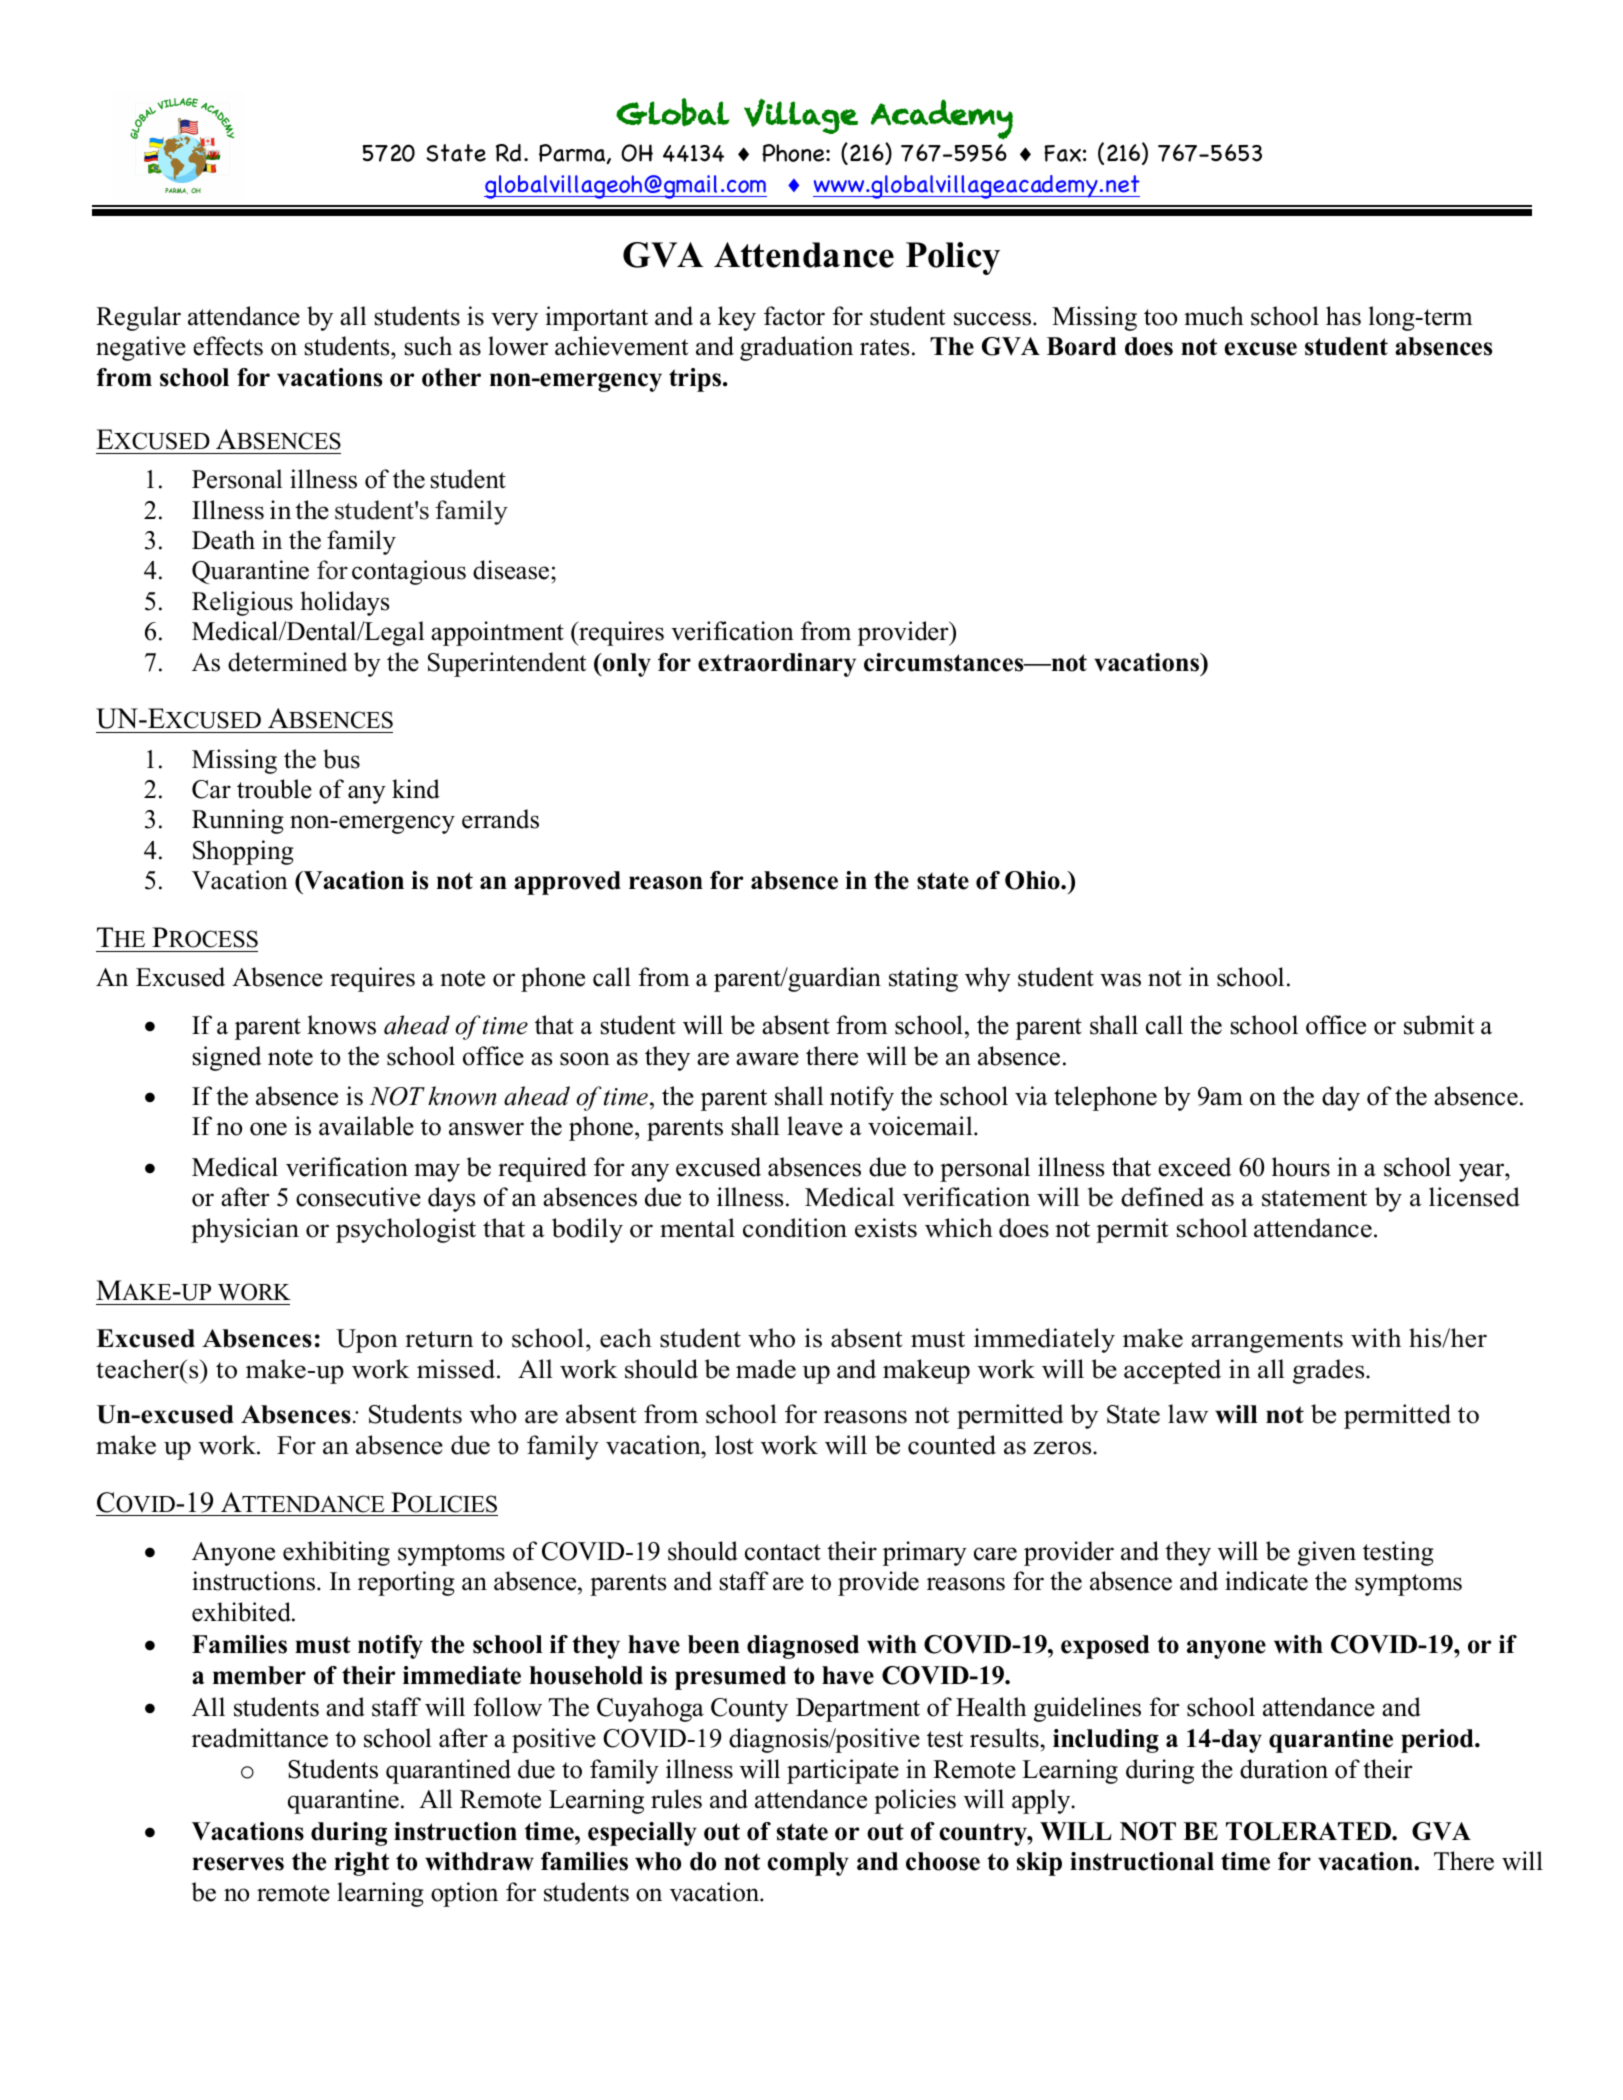 This screenshot has height=2100, width=1623. What do you see at coordinates (795, 1228) in the screenshot?
I see `condition` at bounding box center [795, 1228].
